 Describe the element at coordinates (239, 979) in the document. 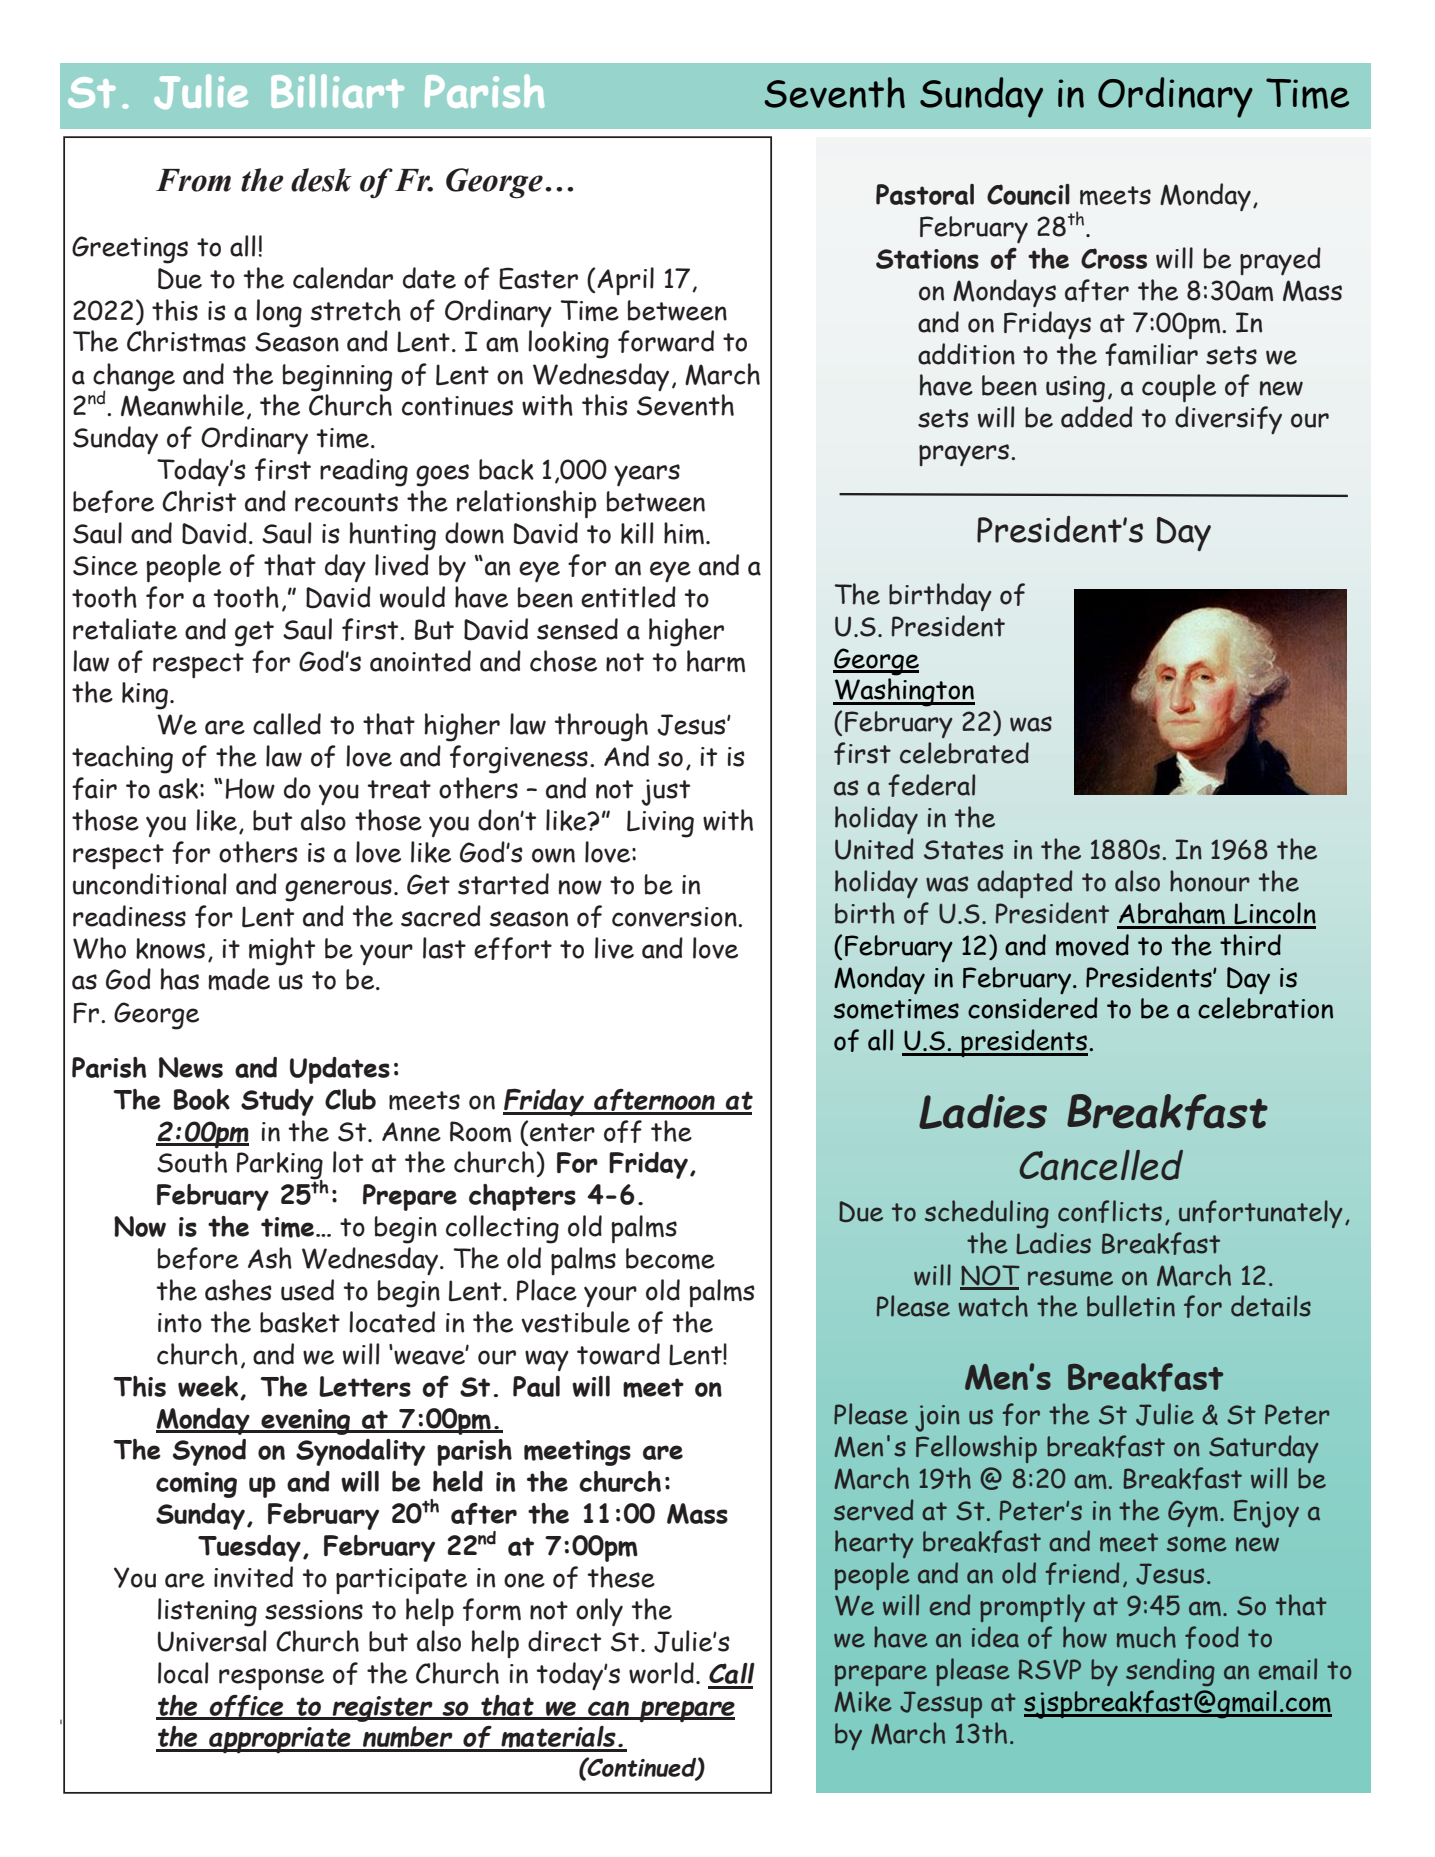

I see `made` at that location.
